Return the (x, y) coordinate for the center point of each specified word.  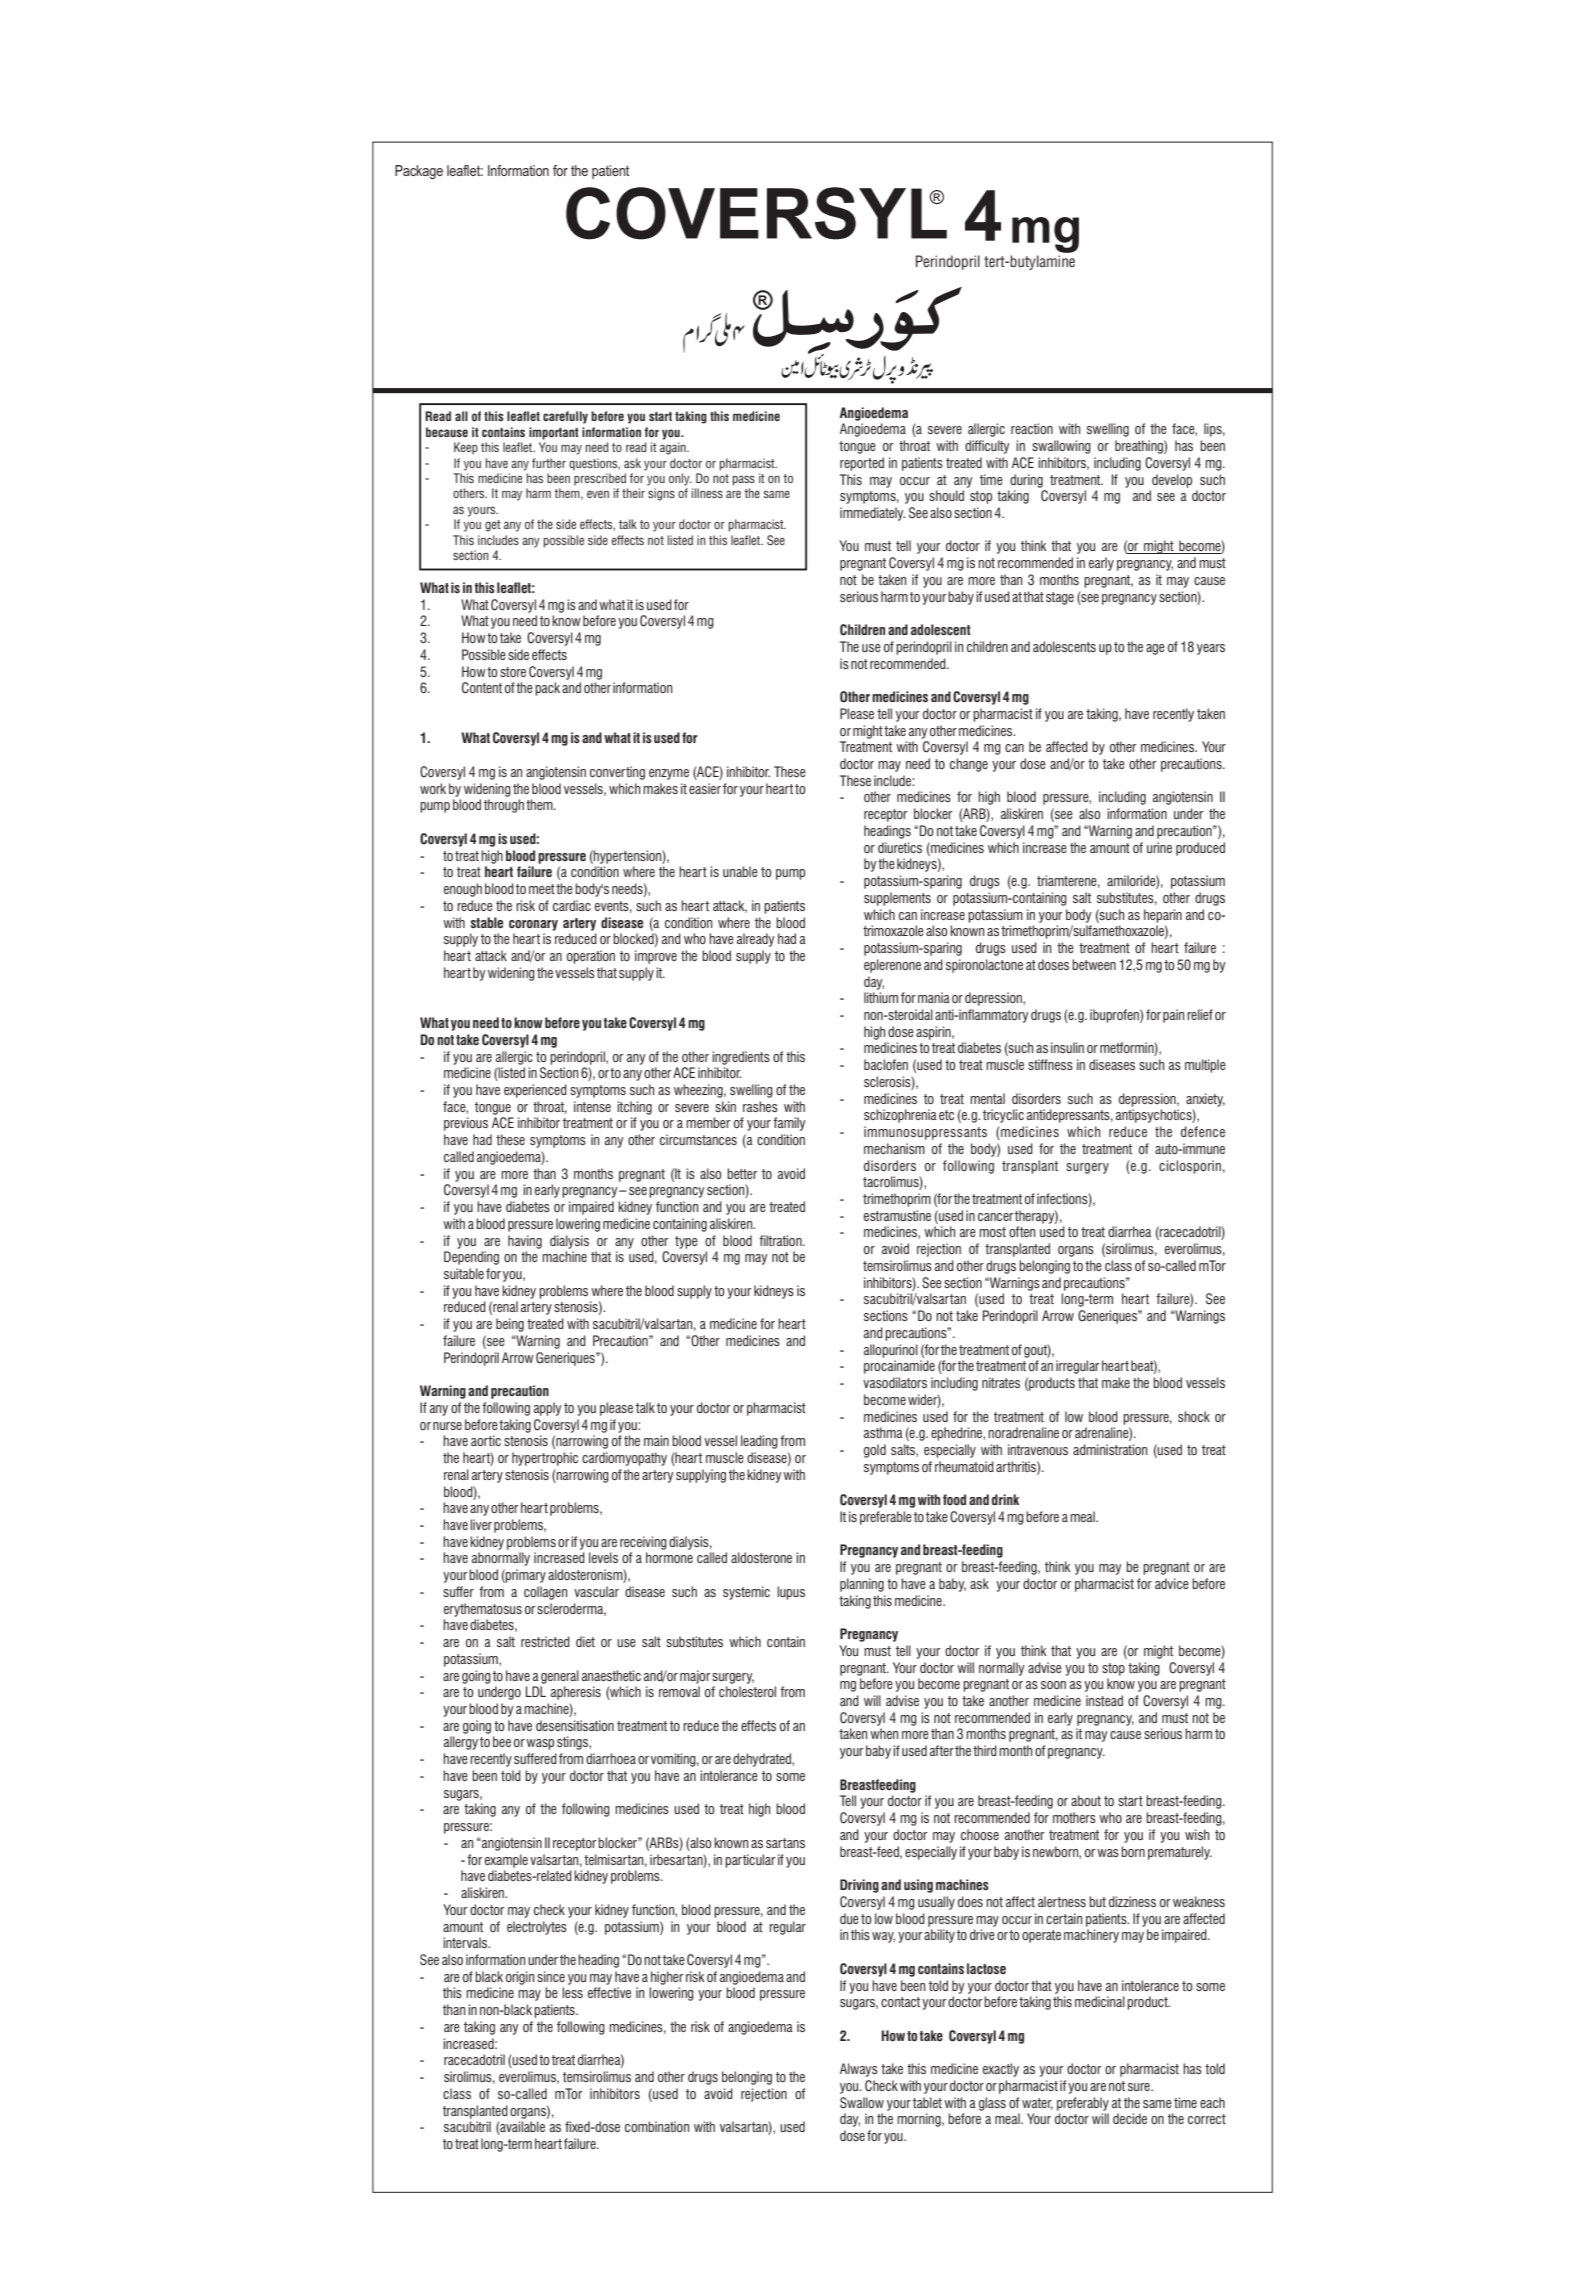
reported (862, 464)
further (549, 463)
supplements (897, 899)
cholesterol (747, 1691)
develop (1172, 481)
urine (1159, 847)
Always (859, 2070)
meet (542, 889)
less (572, 1992)
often (1022, 1231)
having (525, 1242)
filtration (781, 1240)
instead (1104, 1700)
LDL (536, 1691)
